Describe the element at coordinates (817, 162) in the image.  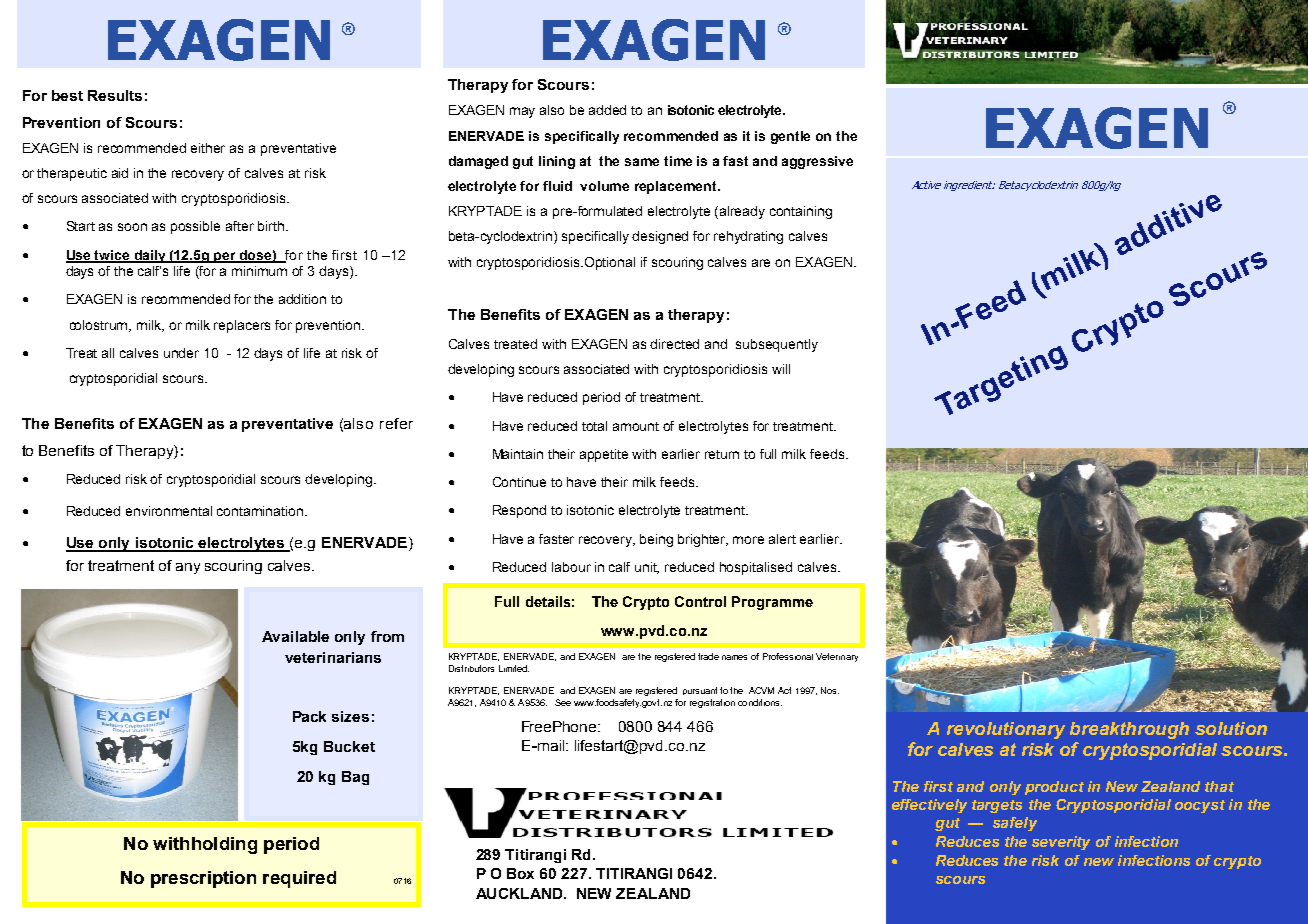
I see `aggressive` at that location.
